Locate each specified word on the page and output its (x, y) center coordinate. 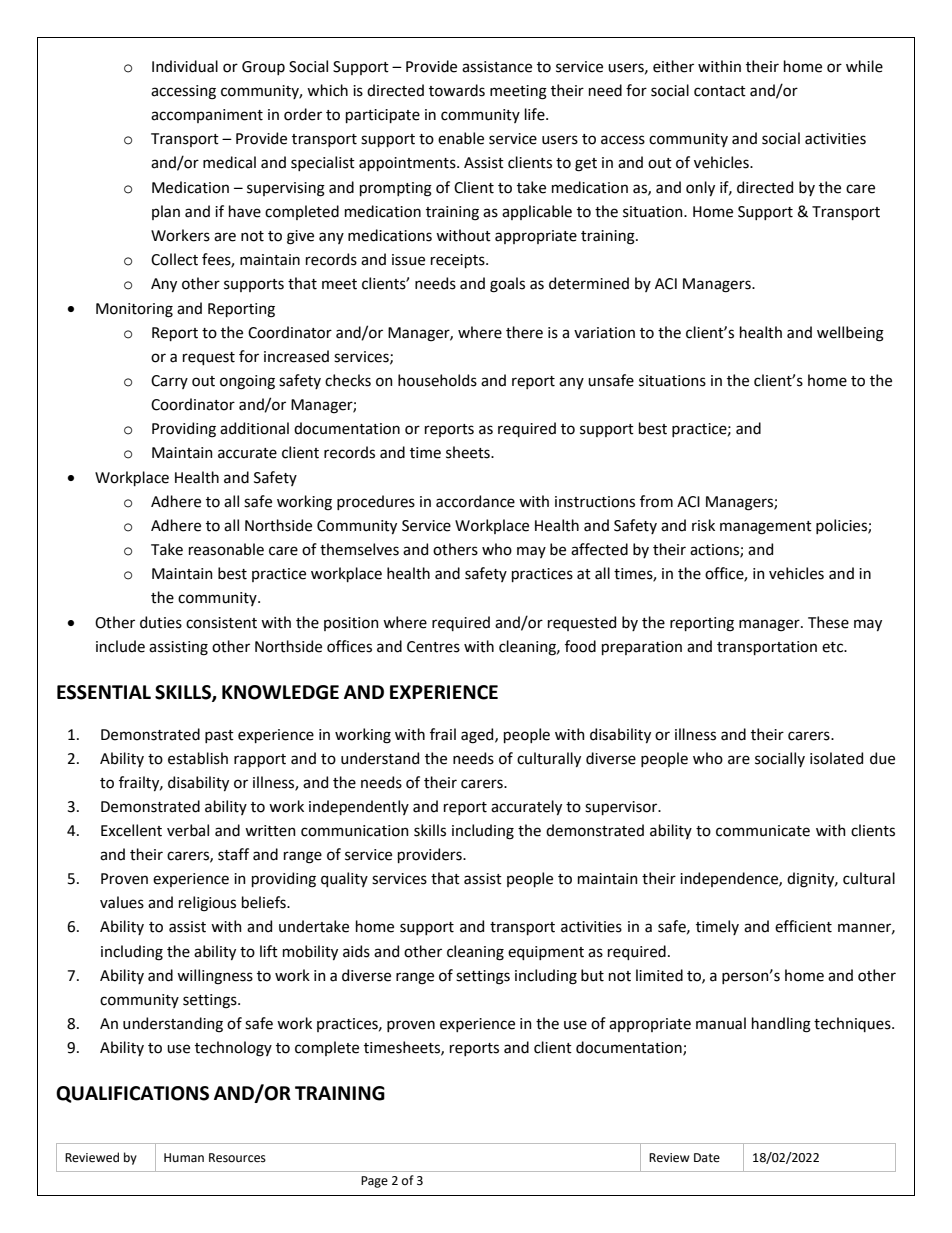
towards (457, 90)
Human (184, 1157)
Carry (169, 382)
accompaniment (207, 116)
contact (720, 91)
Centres (433, 647)
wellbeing (850, 334)
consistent (221, 623)
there (524, 332)
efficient (803, 926)
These (828, 622)
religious (207, 904)
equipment (546, 953)
